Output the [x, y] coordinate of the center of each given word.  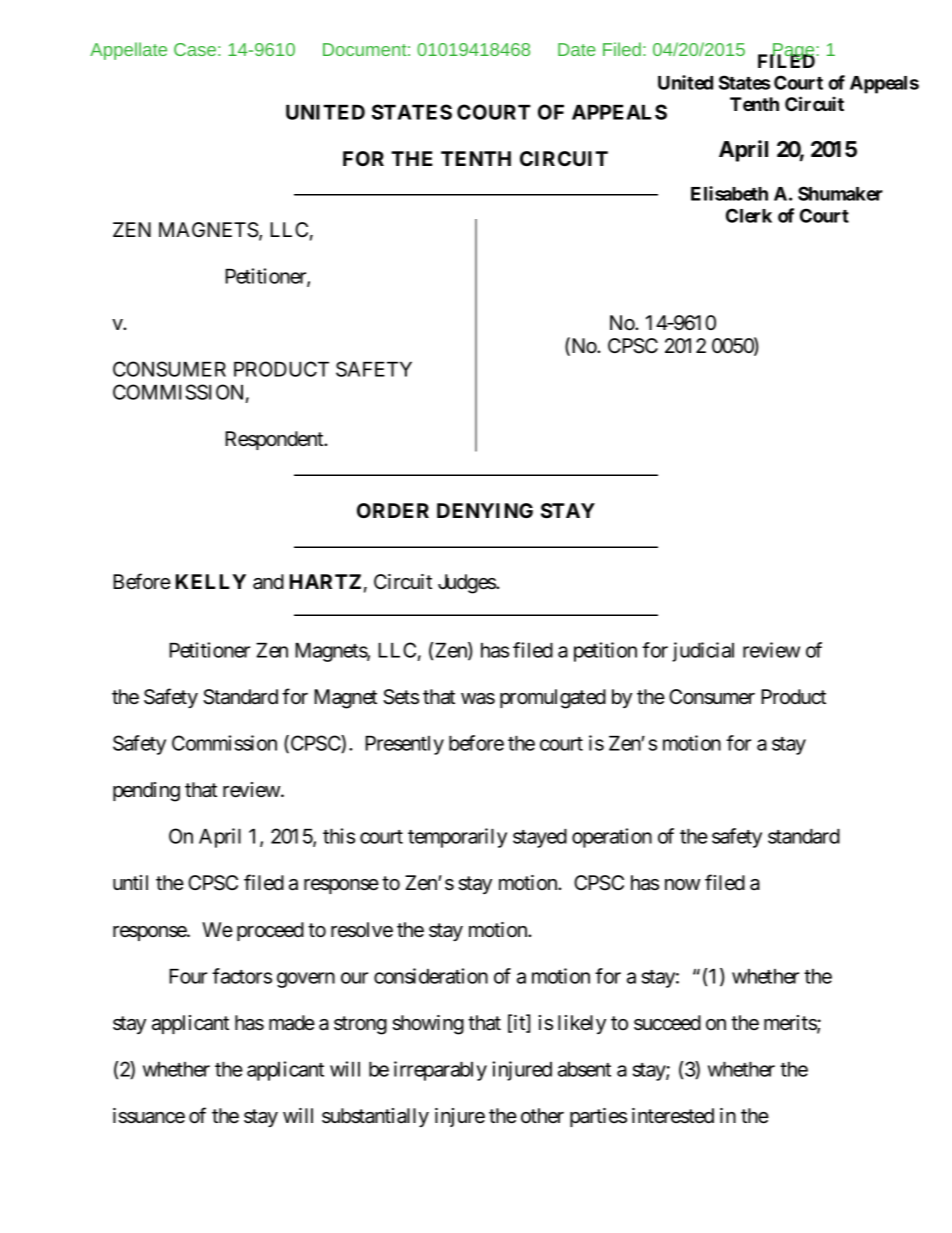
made [292, 1023]
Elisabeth [729, 193]
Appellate [128, 51]
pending [146, 792]
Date [577, 49]
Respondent [275, 440]
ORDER [393, 510]
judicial [703, 652]
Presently [404, 745]
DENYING [485, 510]
